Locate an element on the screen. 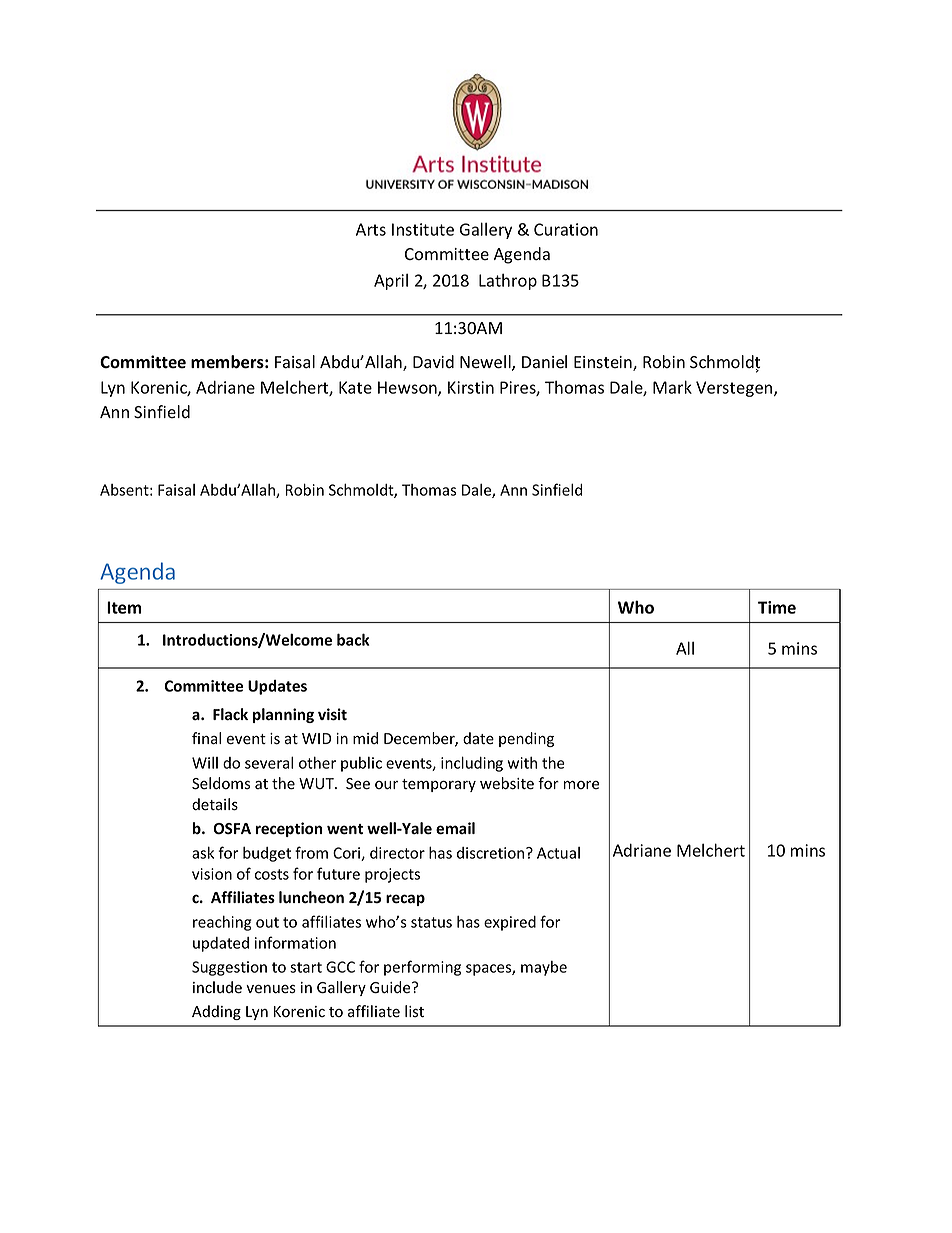 This screenshot has height=1233, width=952. Curation is located at coordinates (566, 229).
